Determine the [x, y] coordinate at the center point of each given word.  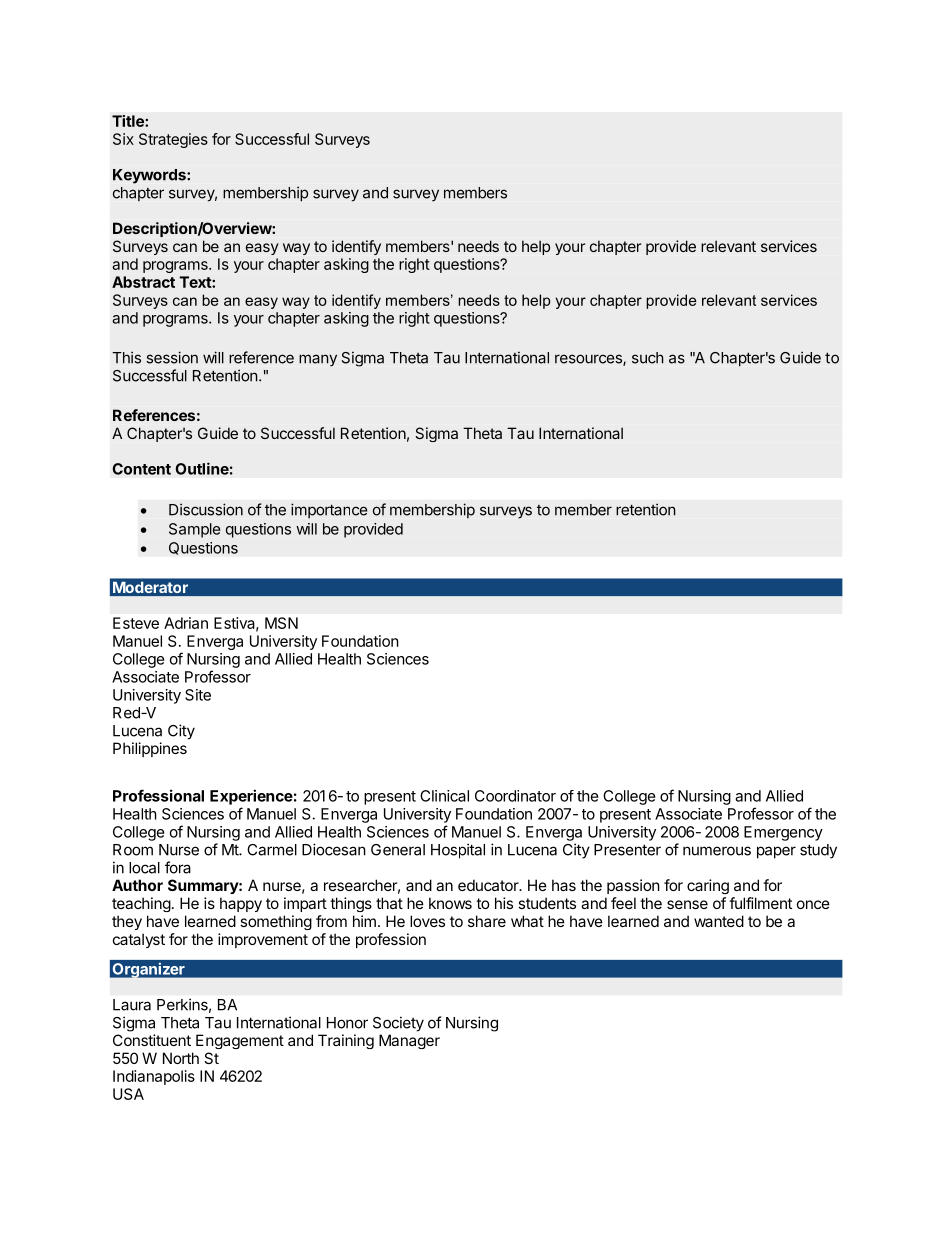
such [648, 358]
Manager [409, 1041]
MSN [281, 623]
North [181, 1058]
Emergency [783, 833]
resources [589, 360]
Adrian [186, 623]
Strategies [173, 140]
